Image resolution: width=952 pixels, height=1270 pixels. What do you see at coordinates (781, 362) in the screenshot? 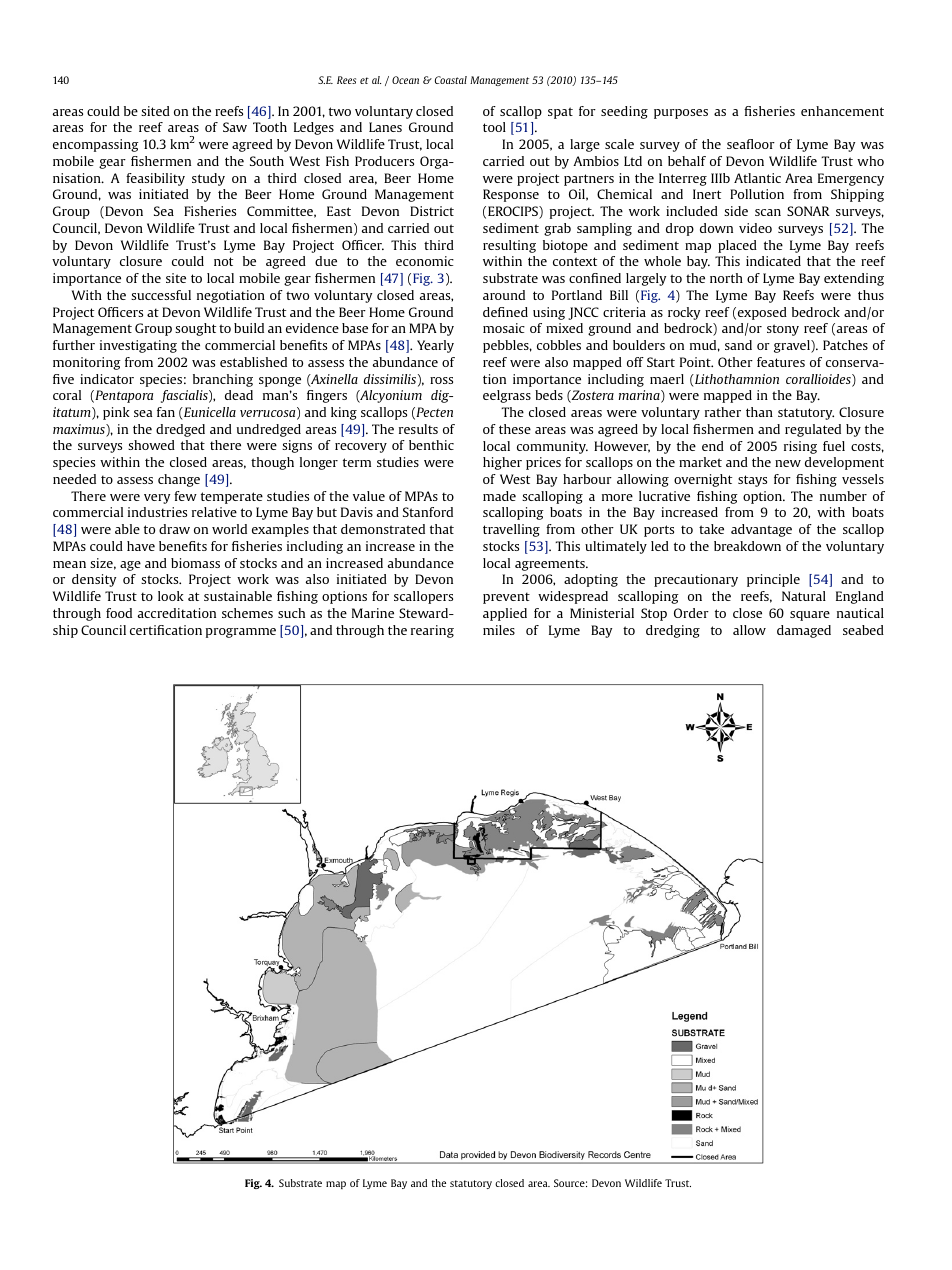
I see `features` at bounding box center [781, 362].
